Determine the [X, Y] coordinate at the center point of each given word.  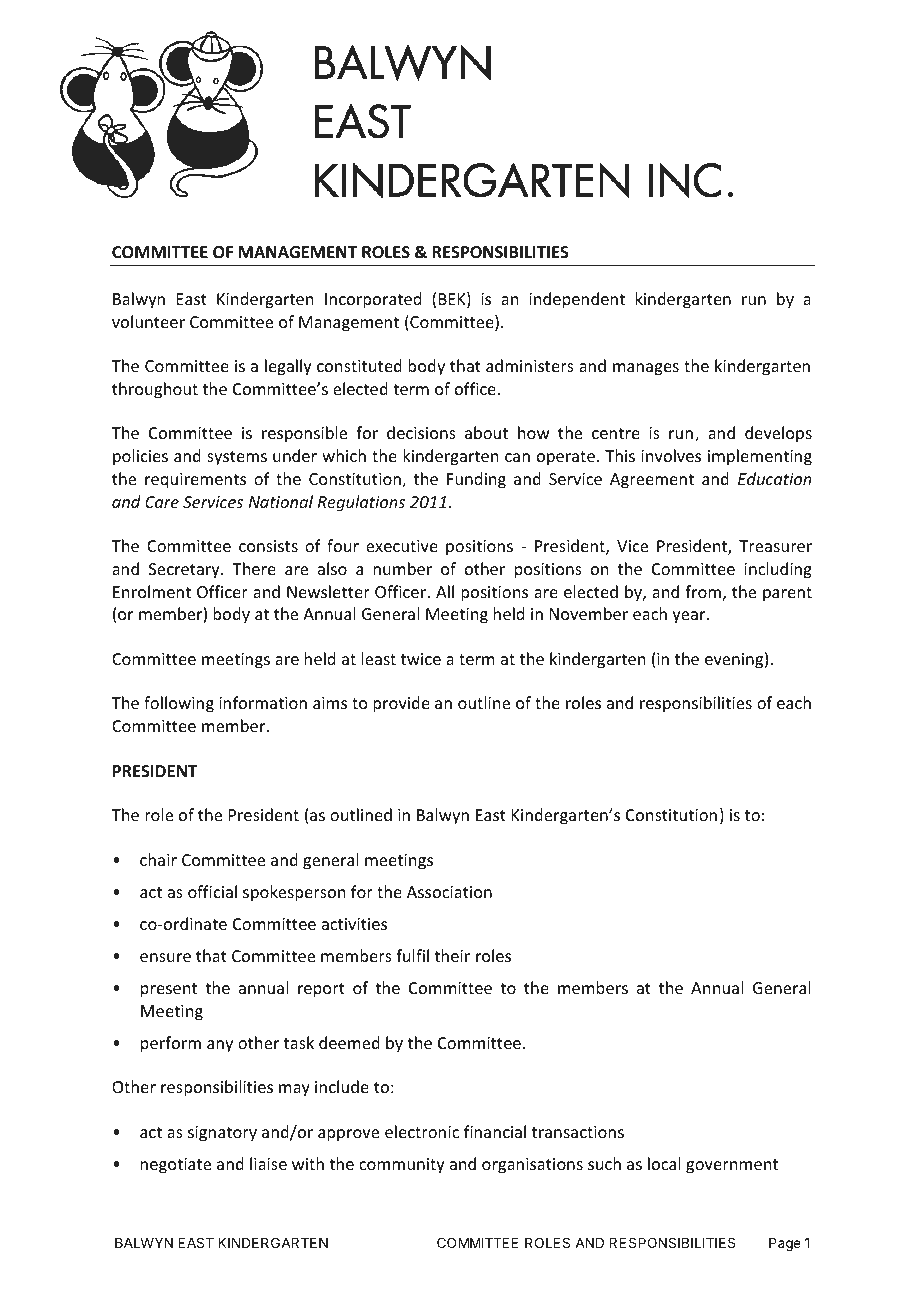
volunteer [148, 321]
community [402, 1166]
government [732, 1166]
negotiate [176, 1166]
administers [530, 365]
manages [646, 369]
